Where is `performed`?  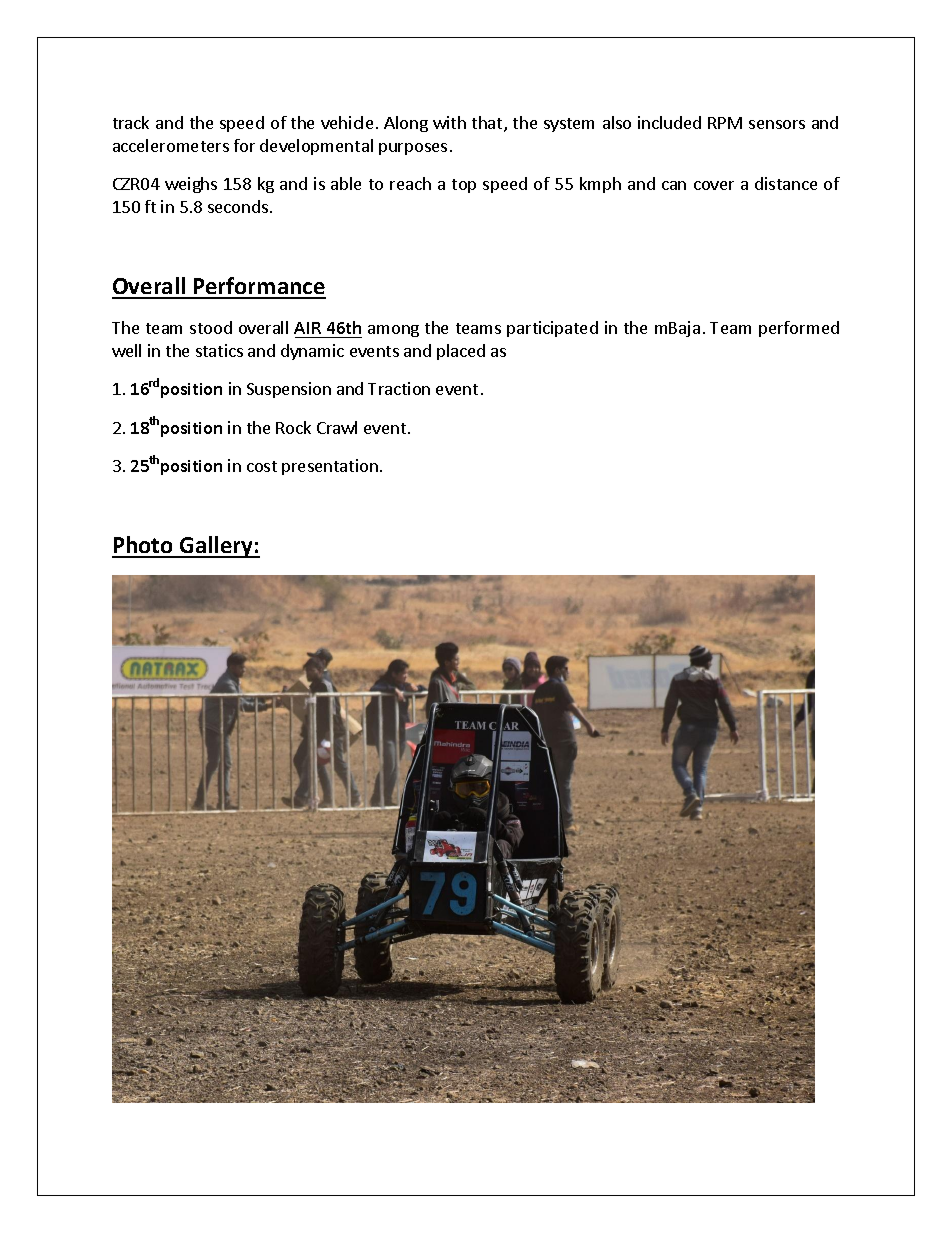
performed is located at coordinates (799, 329).
